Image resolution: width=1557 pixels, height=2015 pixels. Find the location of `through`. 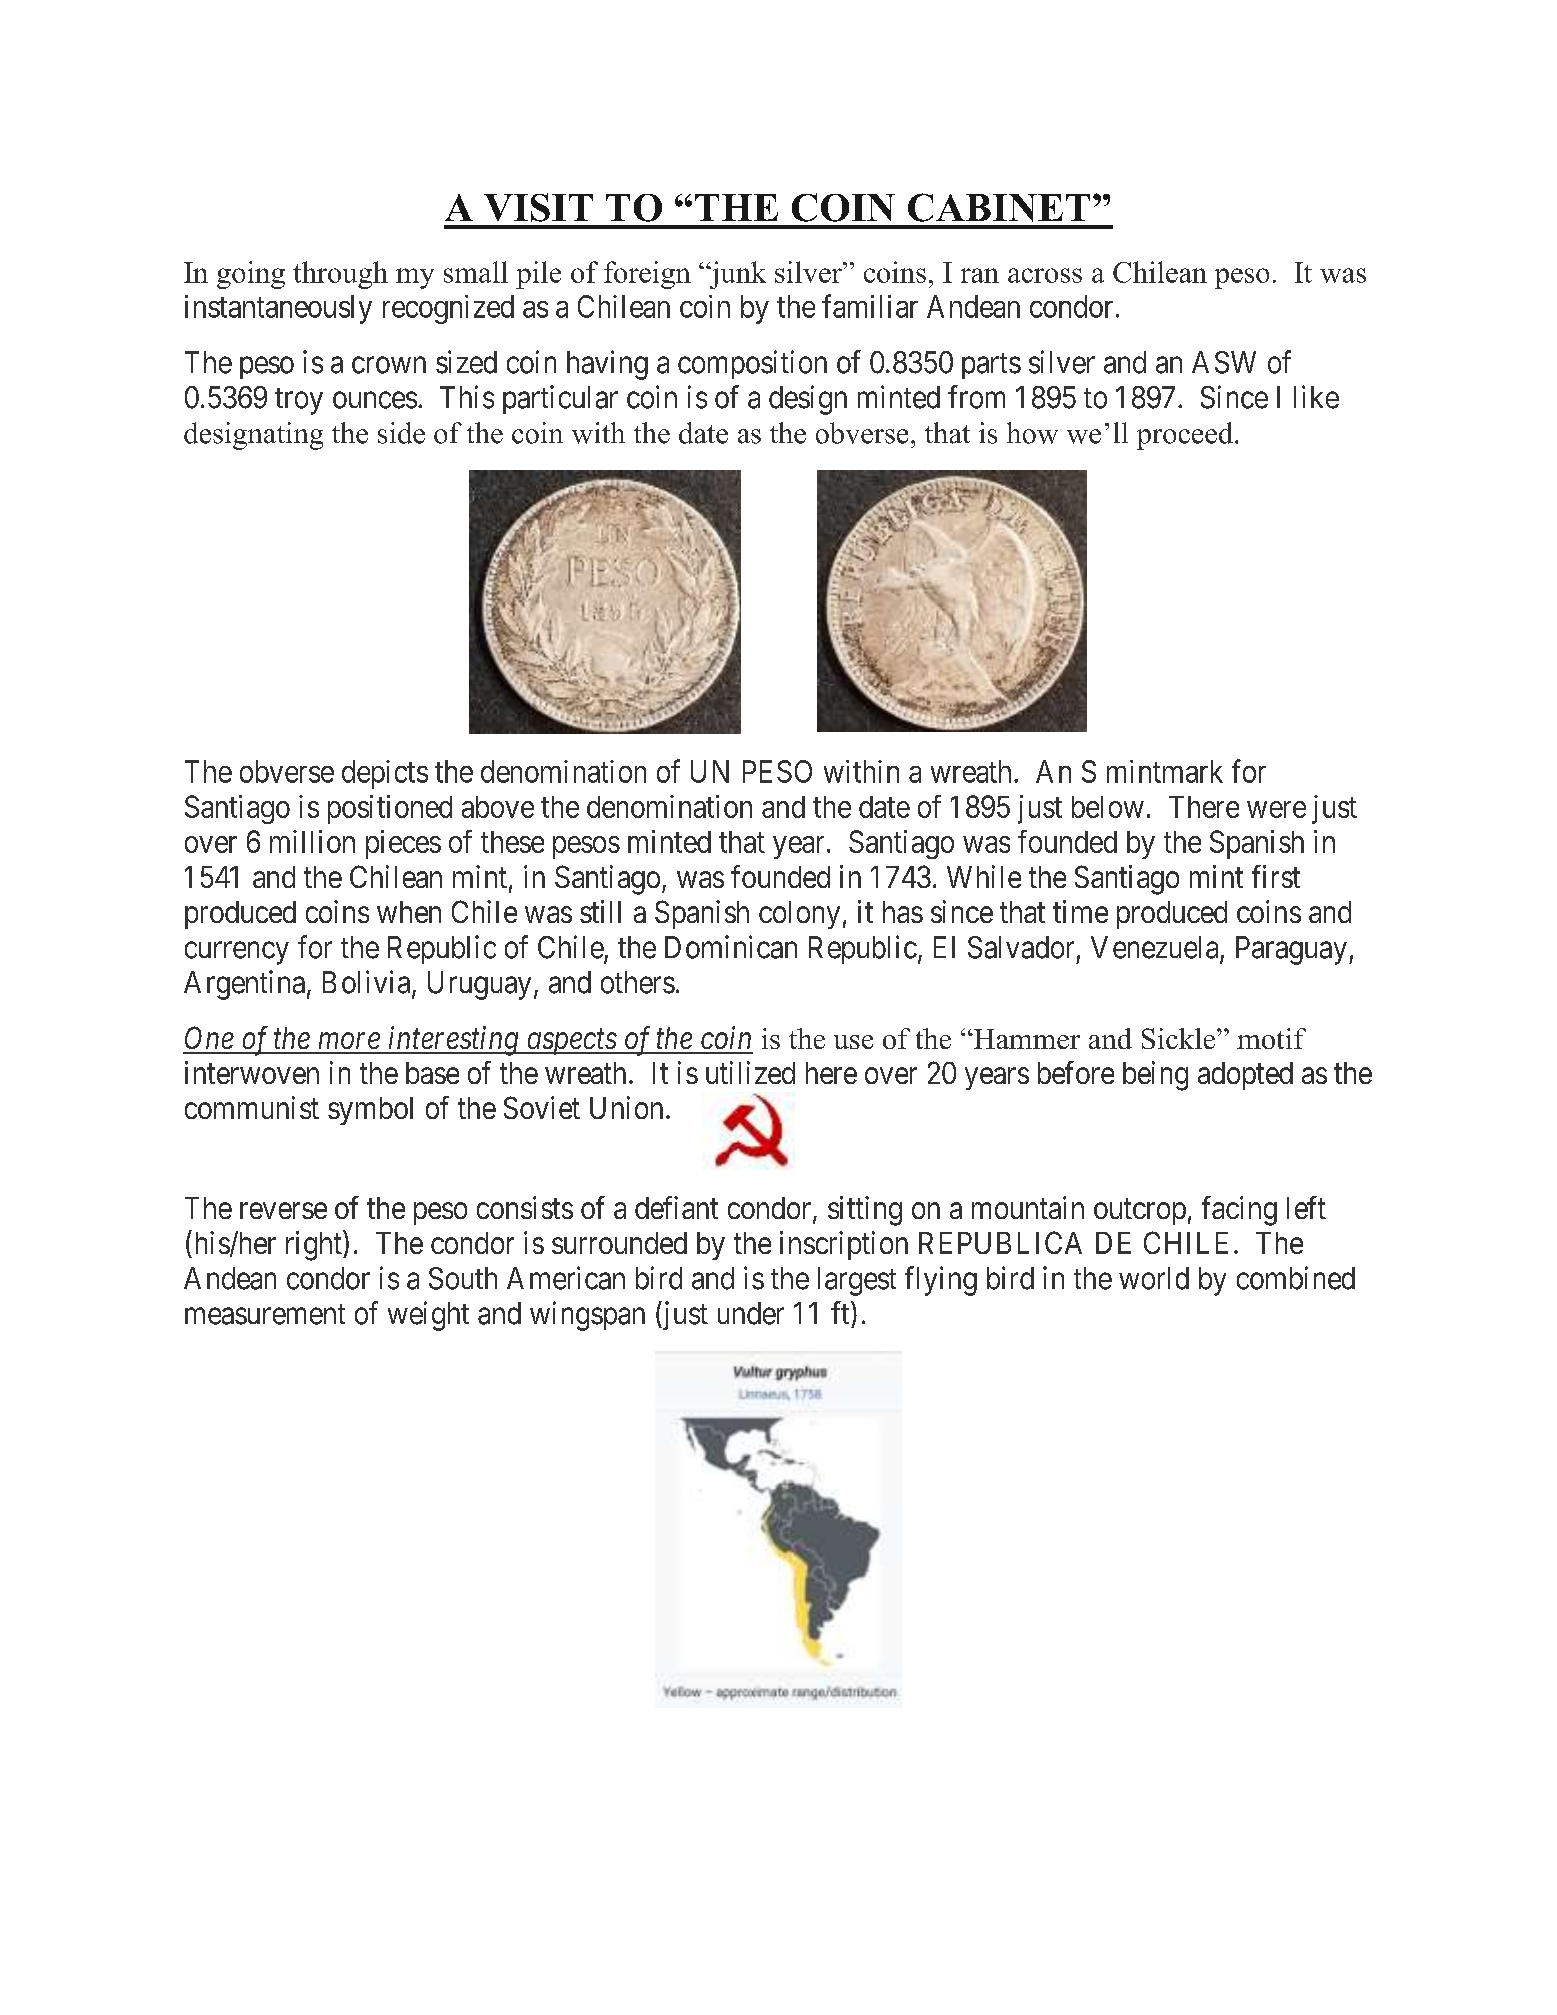

through is located at coordinates (340, 275).
